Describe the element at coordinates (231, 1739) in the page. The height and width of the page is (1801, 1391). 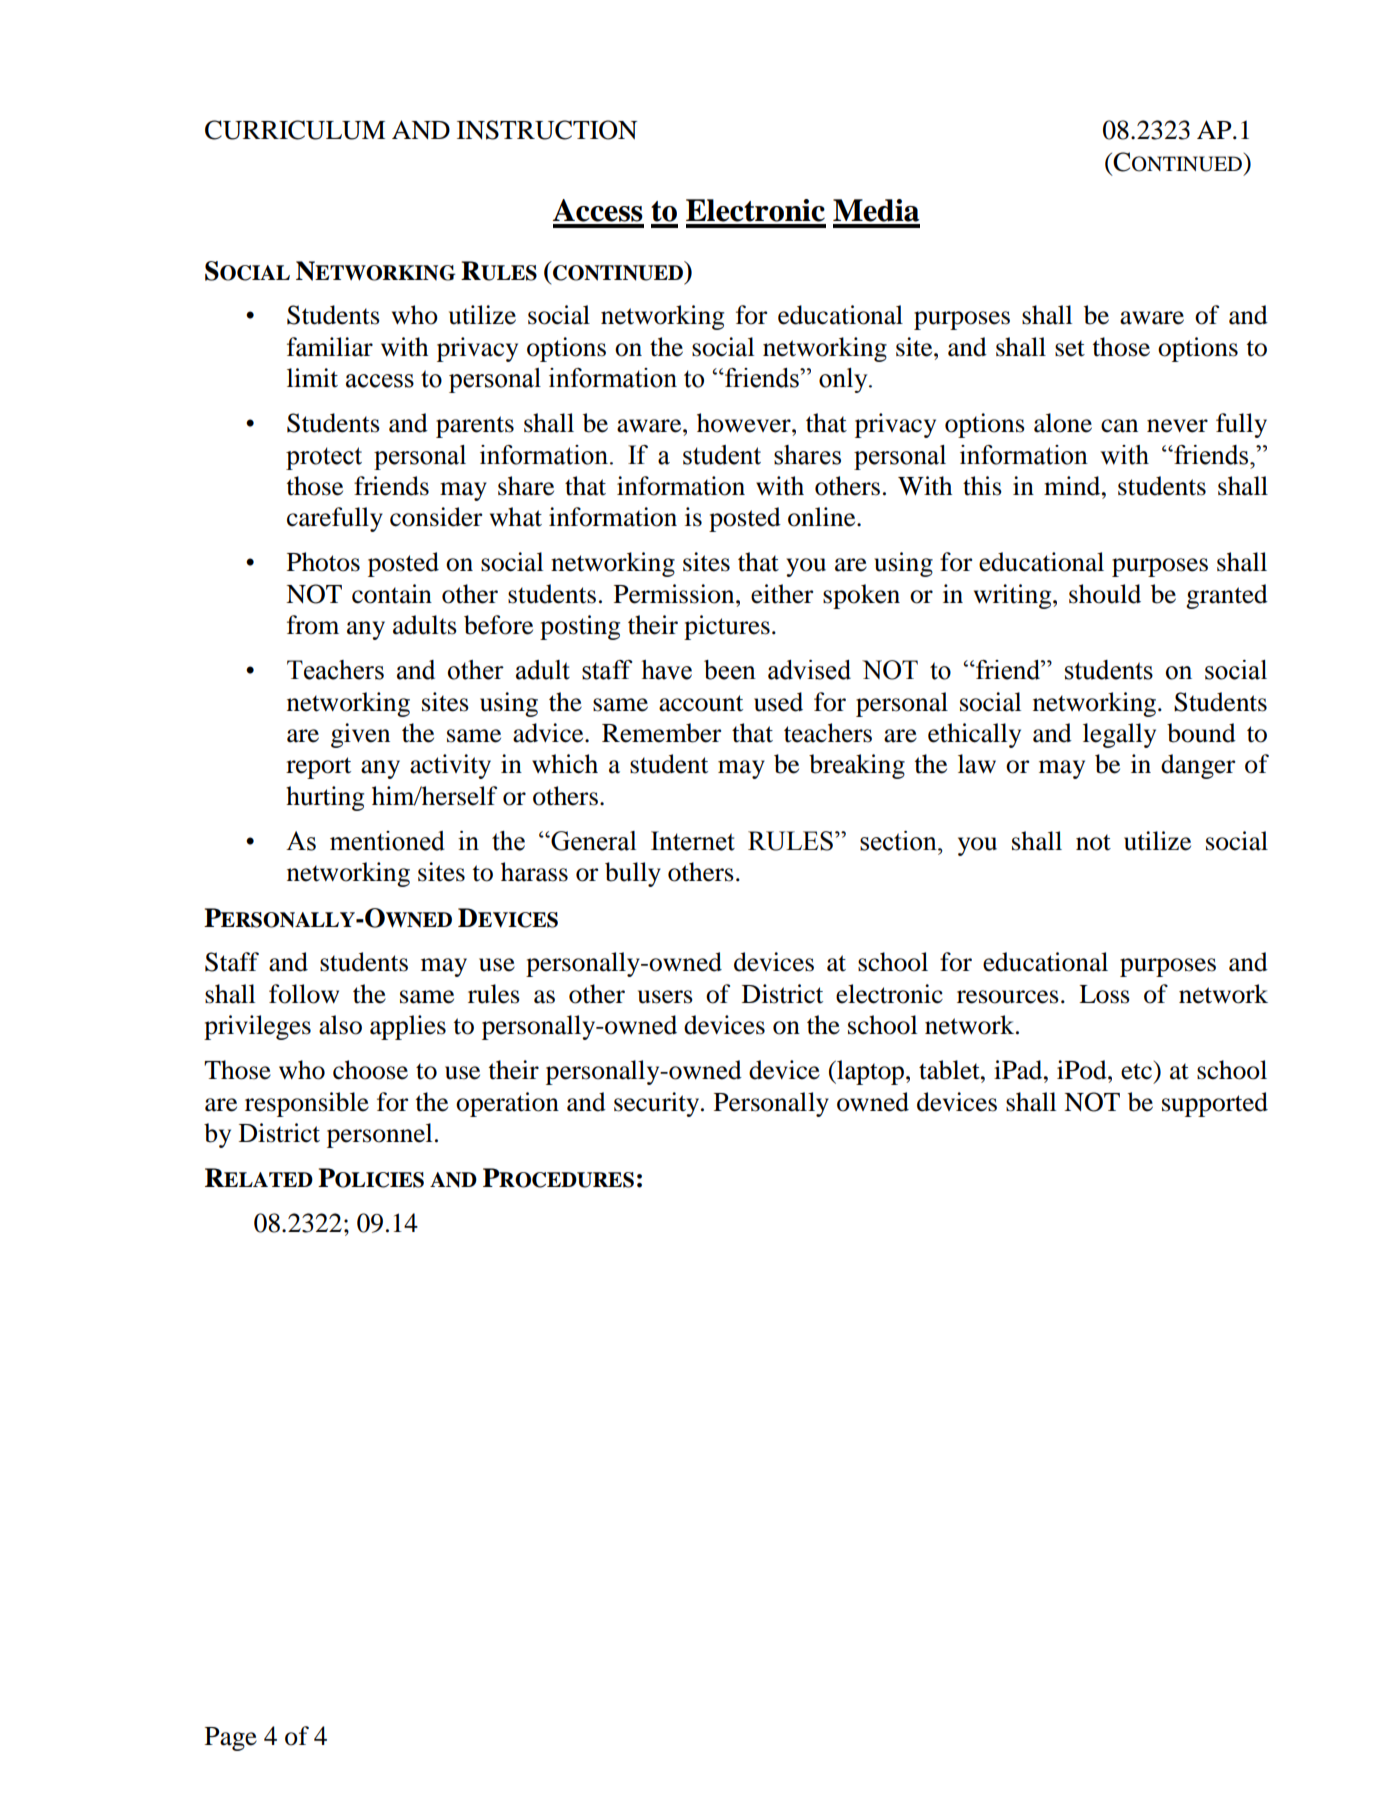
I see `Page` at that location.
